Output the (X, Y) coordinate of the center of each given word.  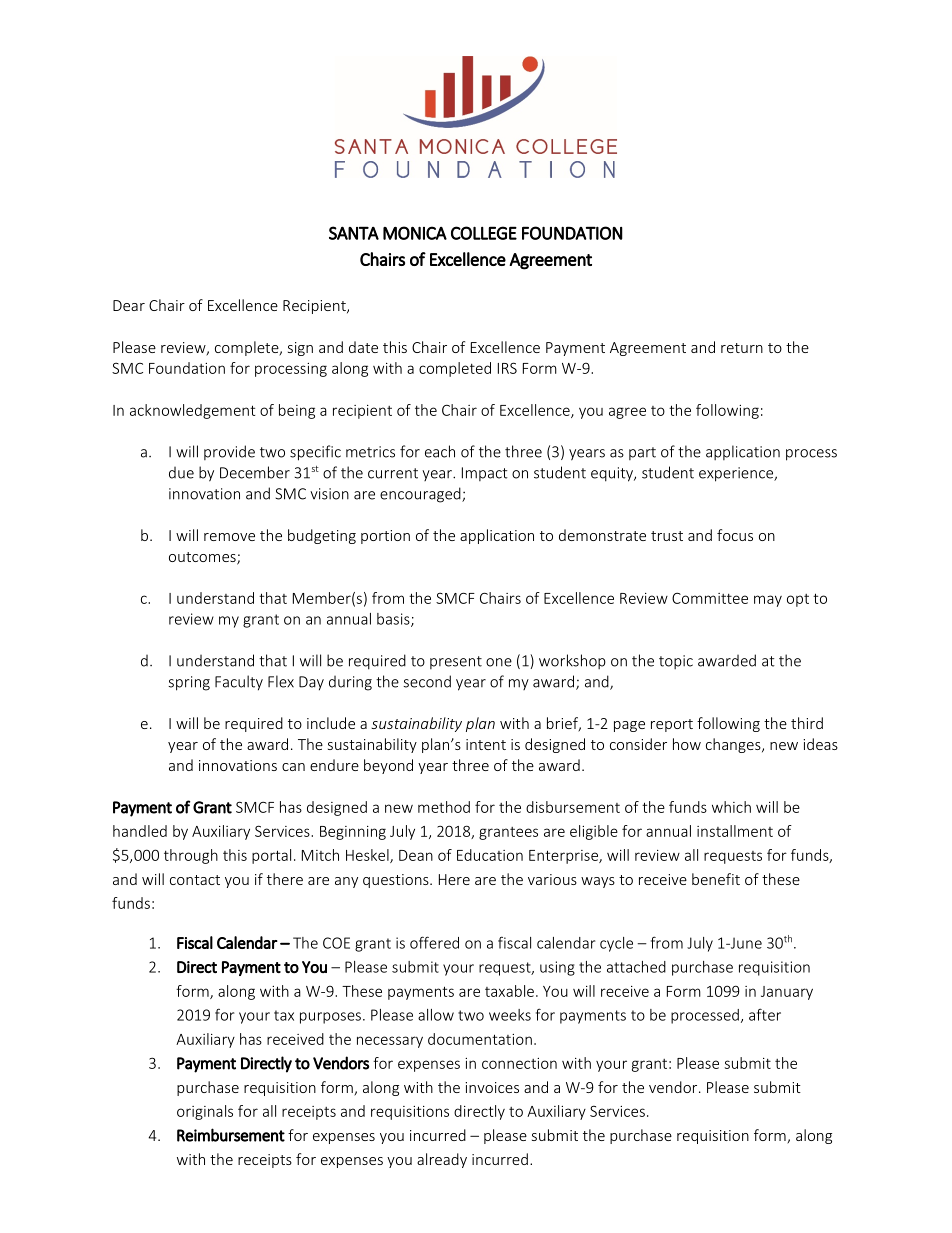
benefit (716, 879)
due (181, 473)
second (427, 681)
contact (195, 880)
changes (734, 745)
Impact (485, 474)
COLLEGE (484, 233)
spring (189, 683)
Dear (129, 305)
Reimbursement (231, 1135)
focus (735, 535)
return (742, 348)
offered (434, 942)
